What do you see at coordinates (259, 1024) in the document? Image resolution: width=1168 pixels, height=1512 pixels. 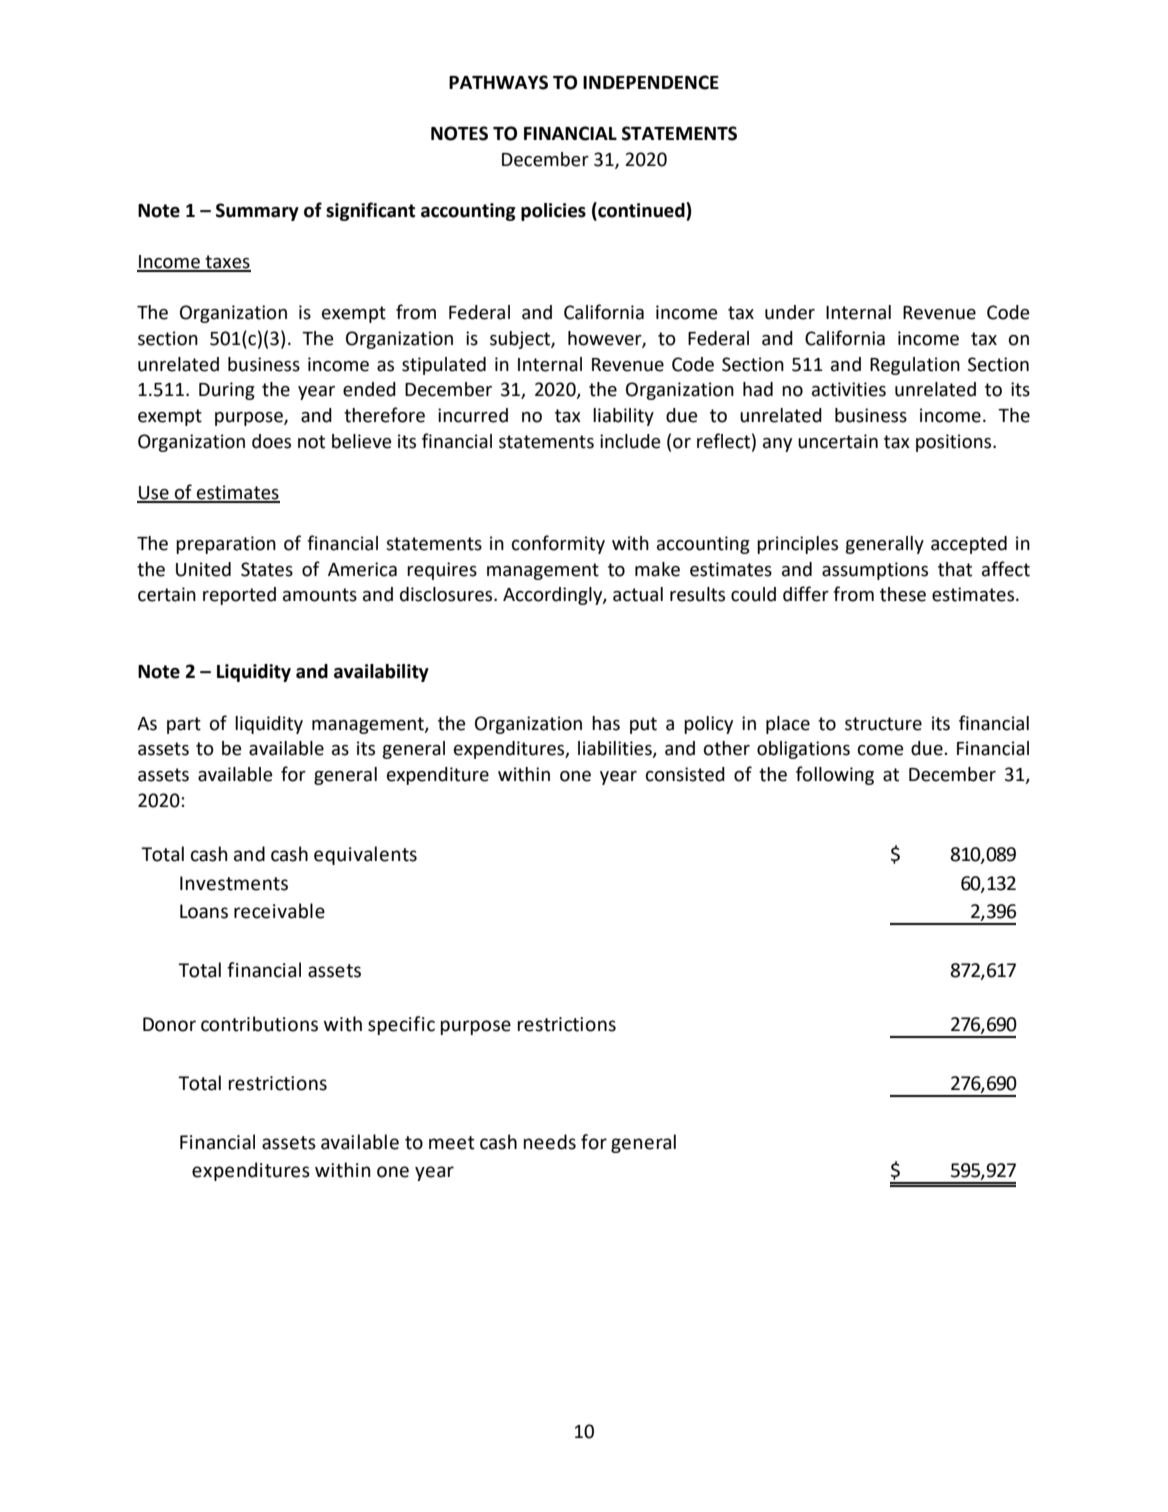 I see `contributions` at bounding box center [259, 1024].
